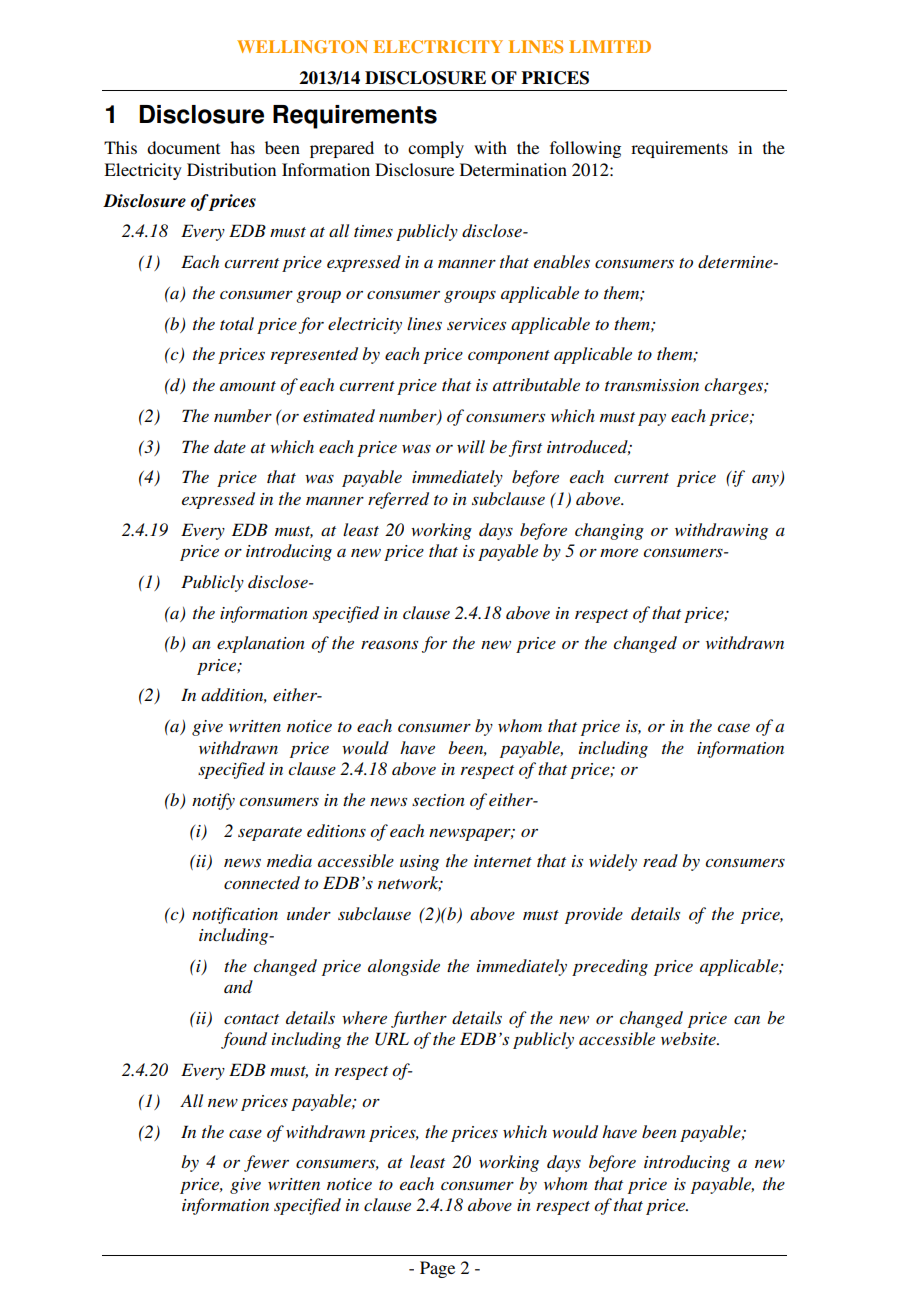 The height and width of the page is (1308, 924). I want to click on LIMITED, so click(610, 46).
